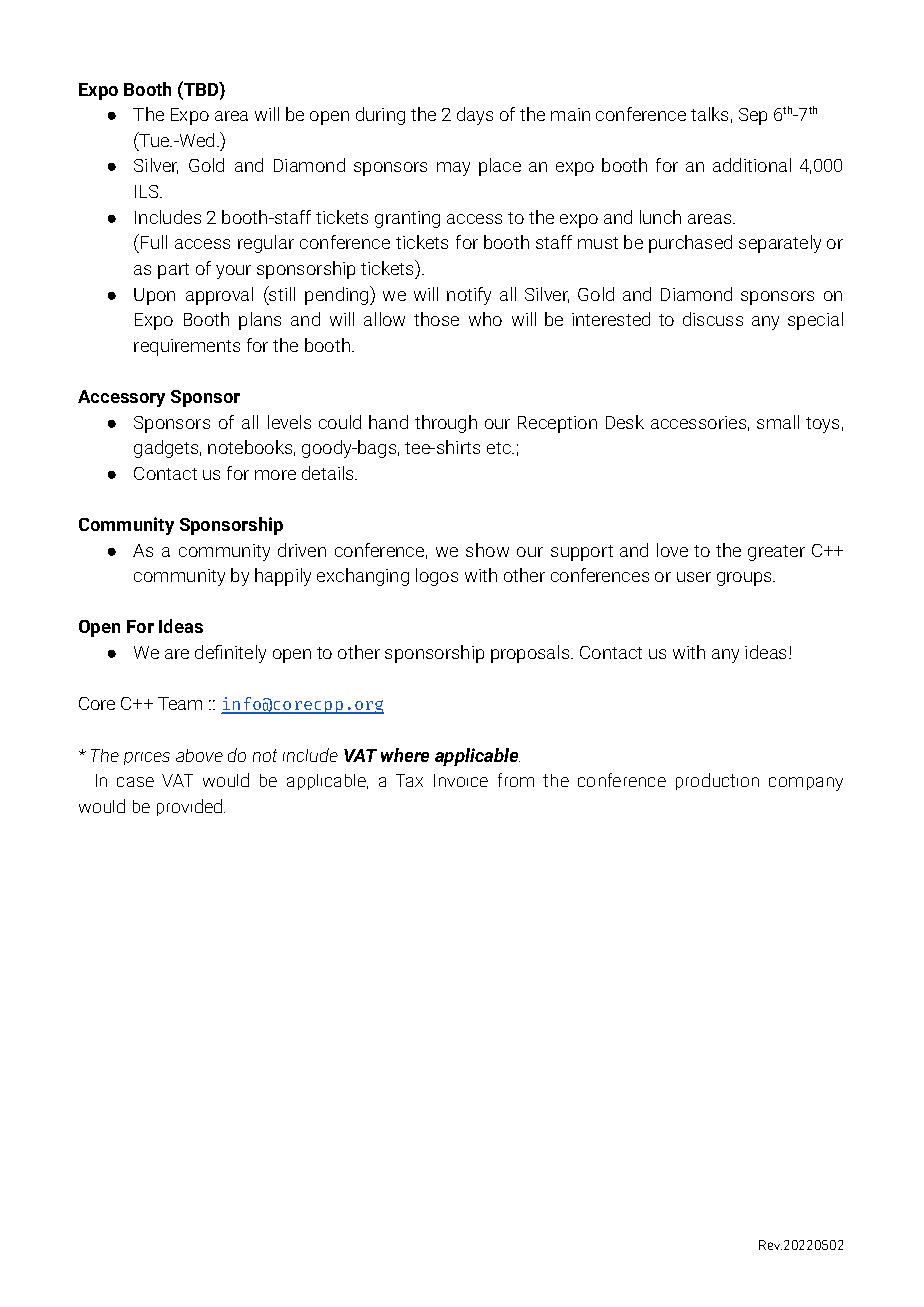 This screenshot has width=924, height=1307. I want to click on during, so click(380, 116).
